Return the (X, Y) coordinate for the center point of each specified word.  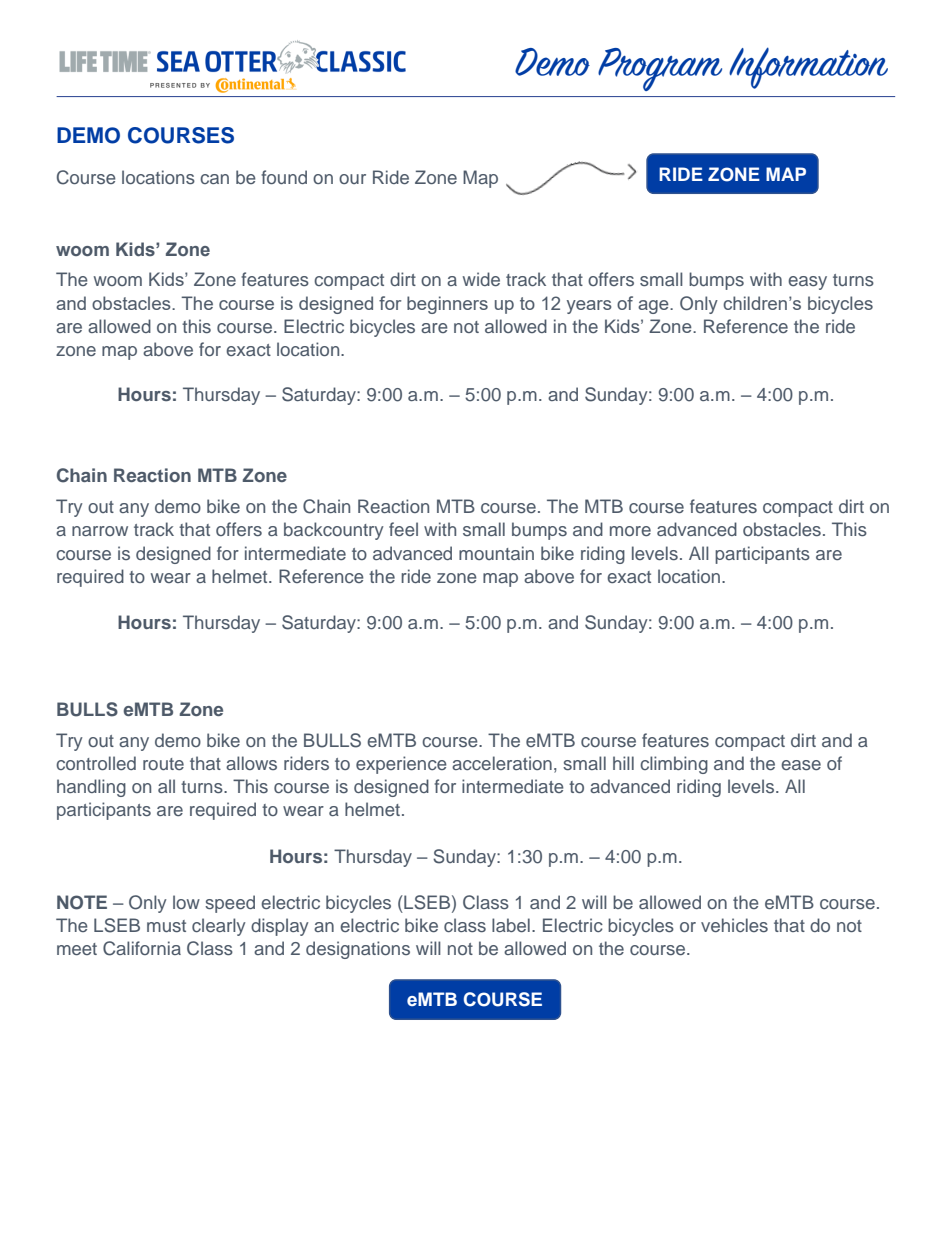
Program (660, 69)
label (511, 925)
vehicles (734, 925)
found (284, 177)
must (166, 926)
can (214, 179)
